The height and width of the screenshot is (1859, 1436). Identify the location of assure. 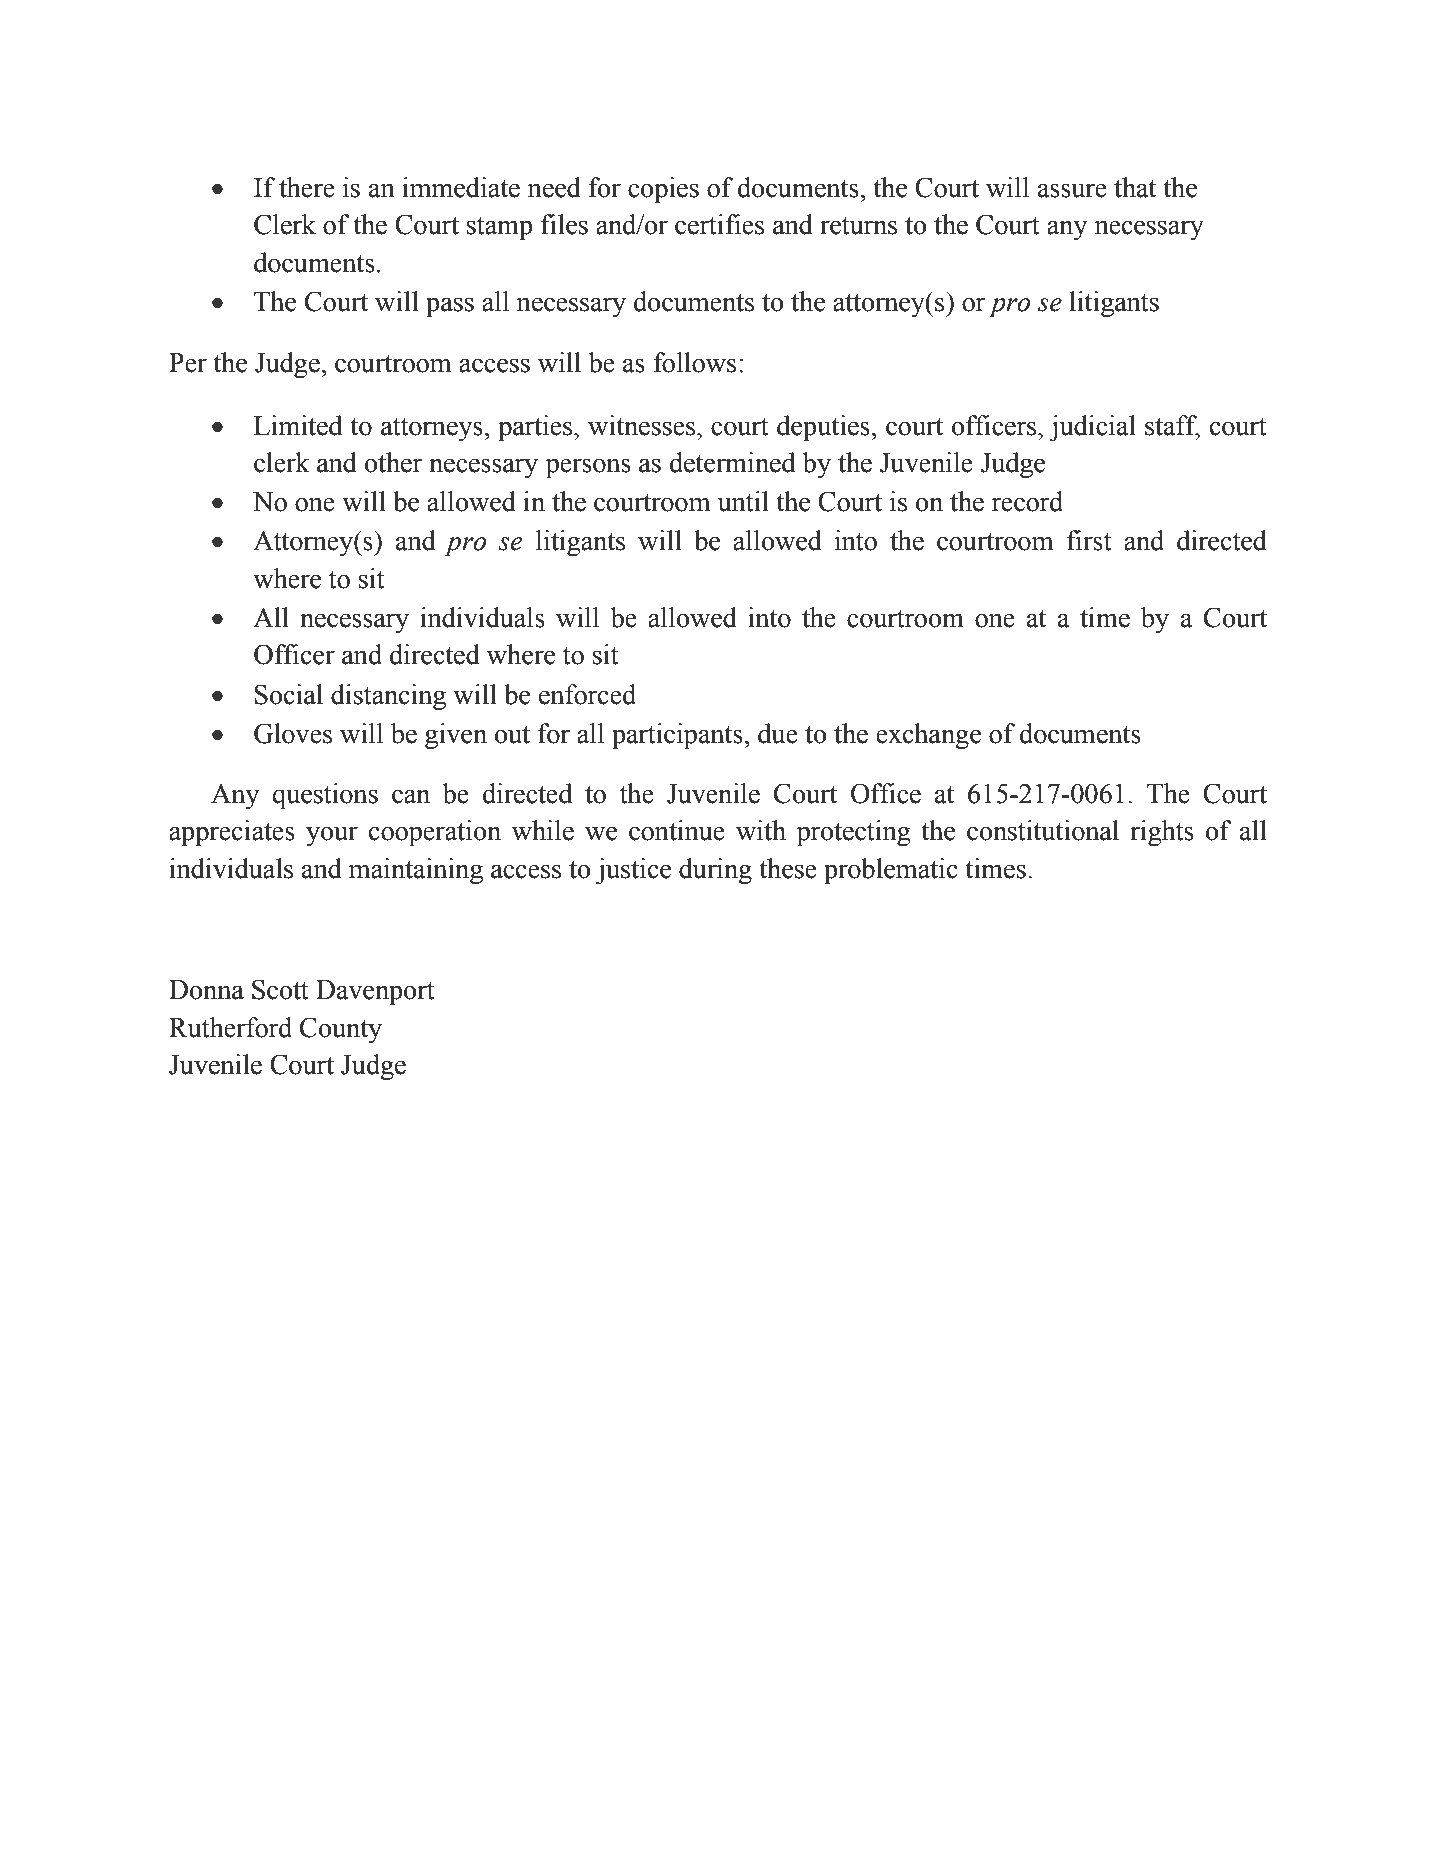
(1072, 190).
